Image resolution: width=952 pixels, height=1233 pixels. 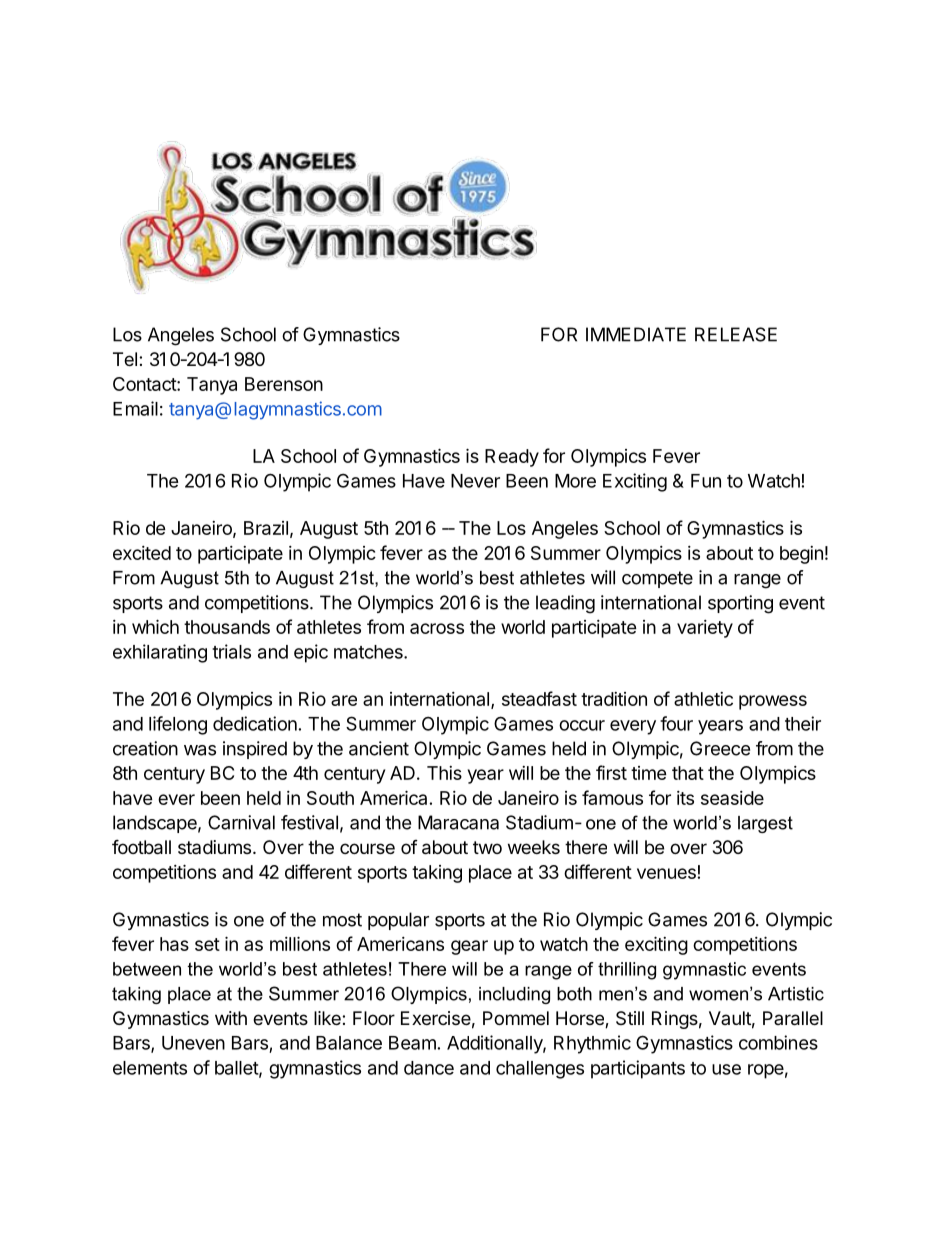 What do you see at coordinates (193, 1043) in the screenshot?
I see `Uneven` at bounding box center [193, 1043].
